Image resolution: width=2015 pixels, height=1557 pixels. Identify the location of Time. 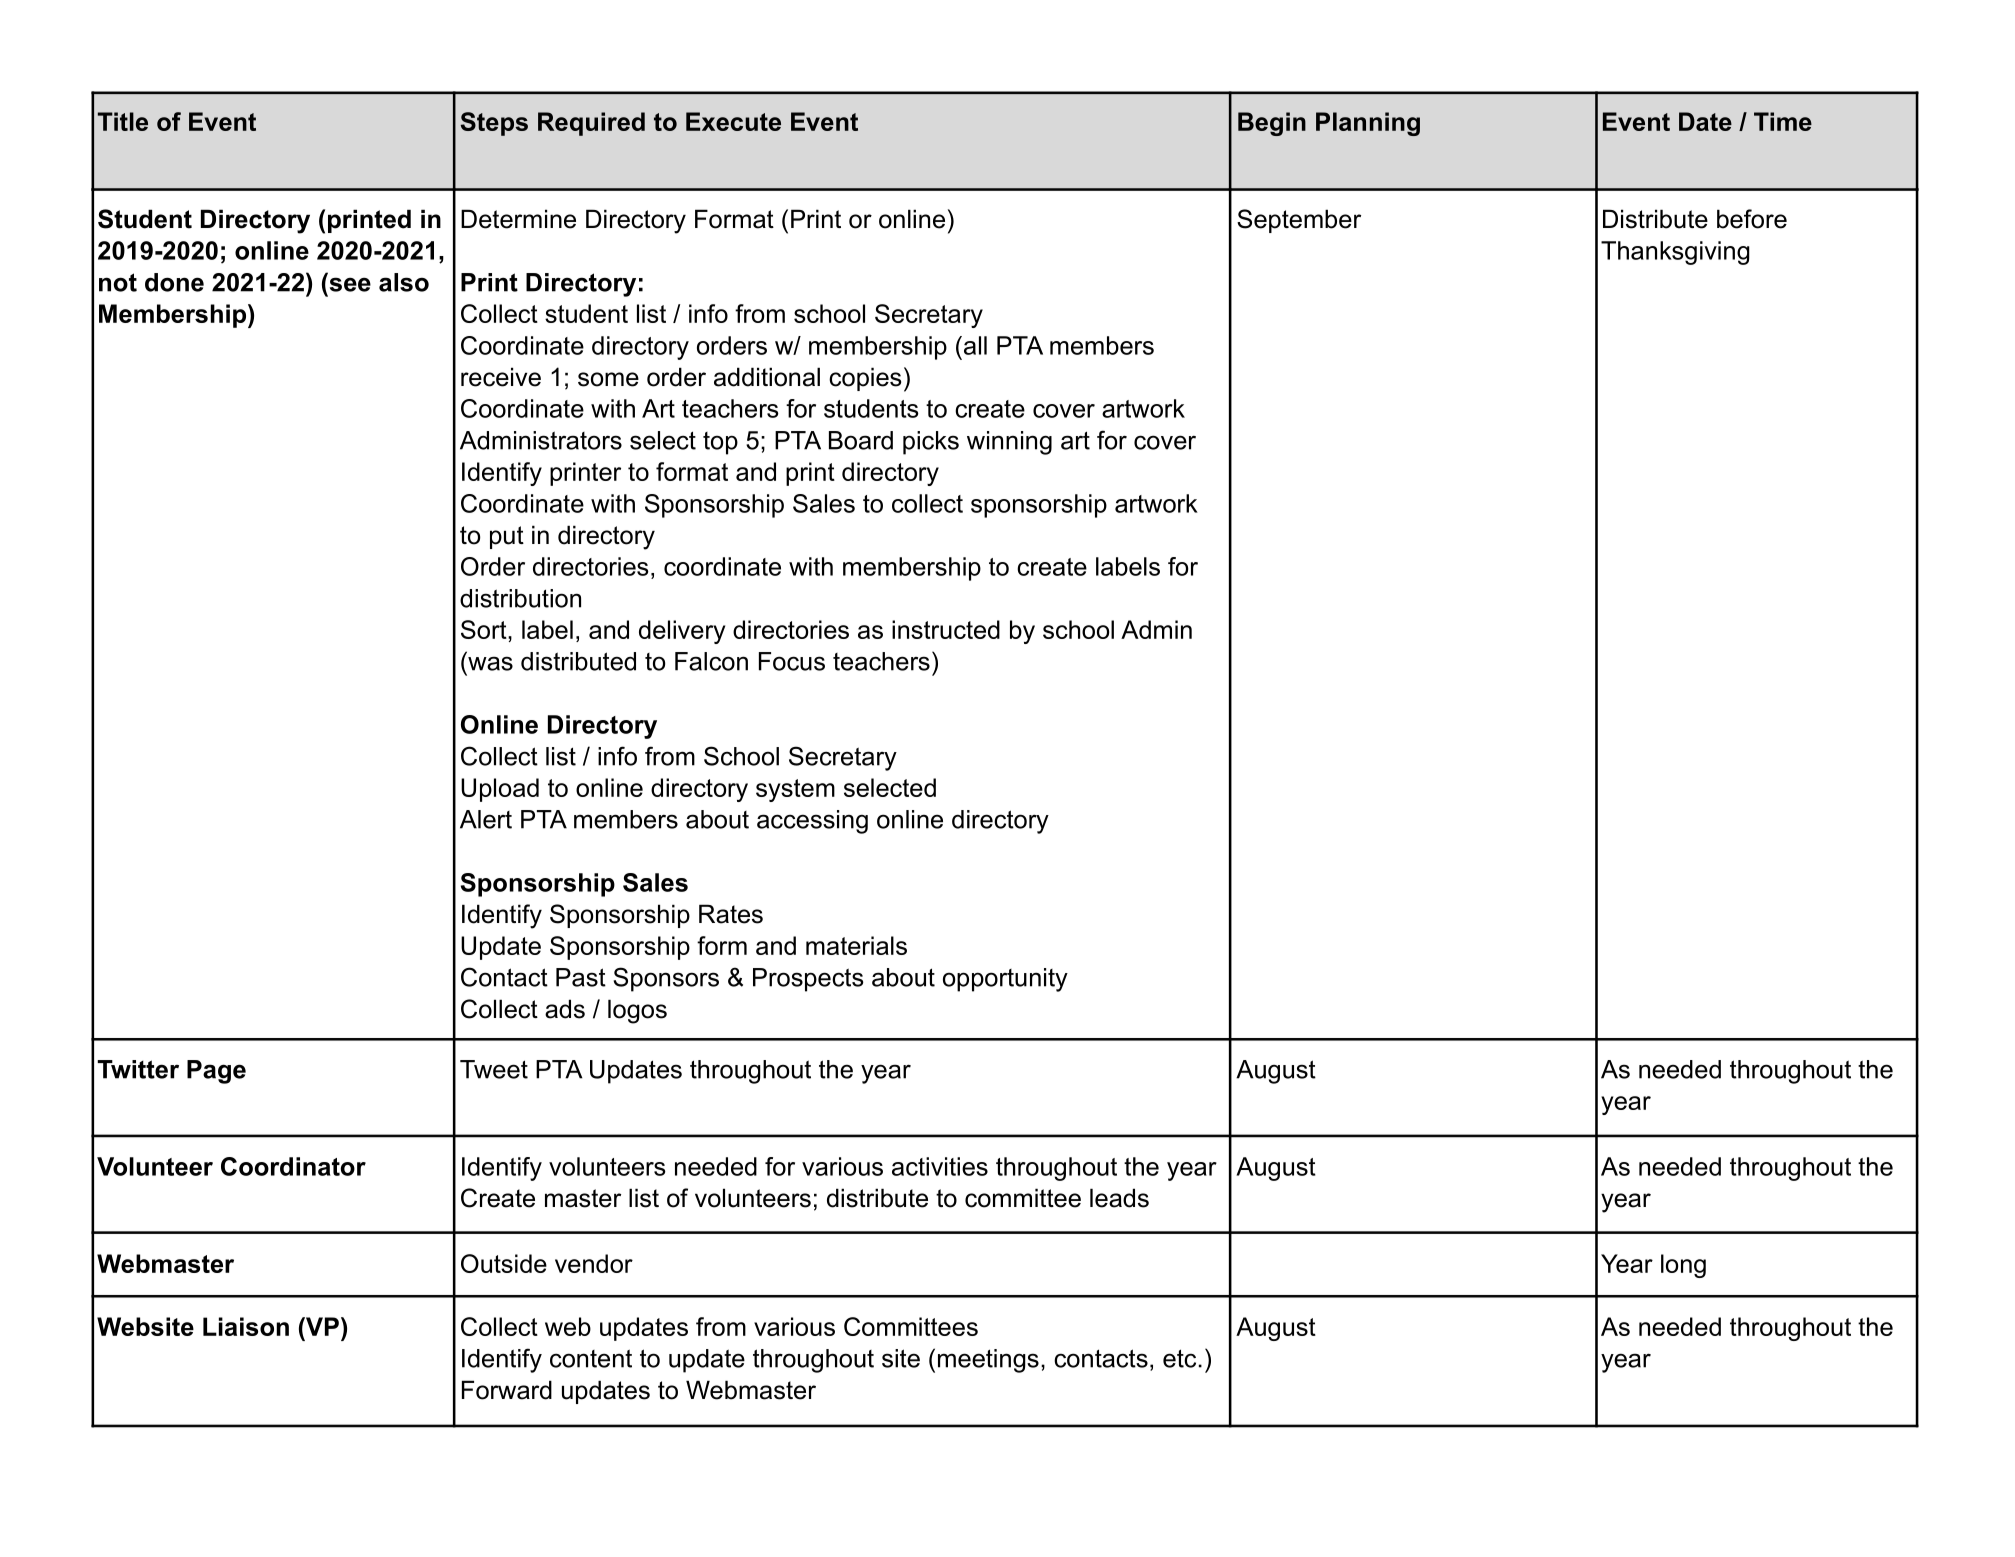
(1783, 121).
